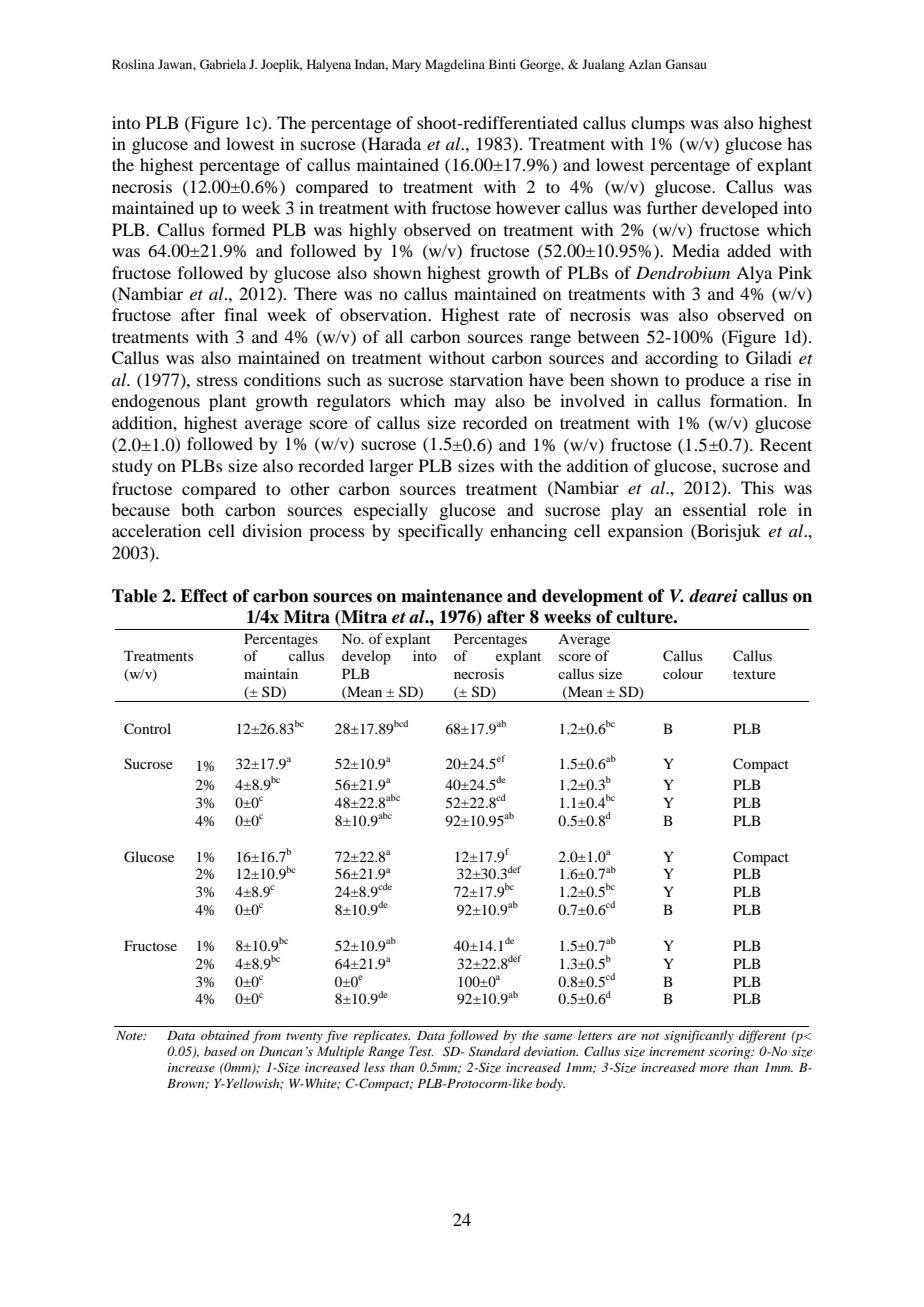 The image size is (924, 1307). I want to click on Effect, so click(204, 596).
